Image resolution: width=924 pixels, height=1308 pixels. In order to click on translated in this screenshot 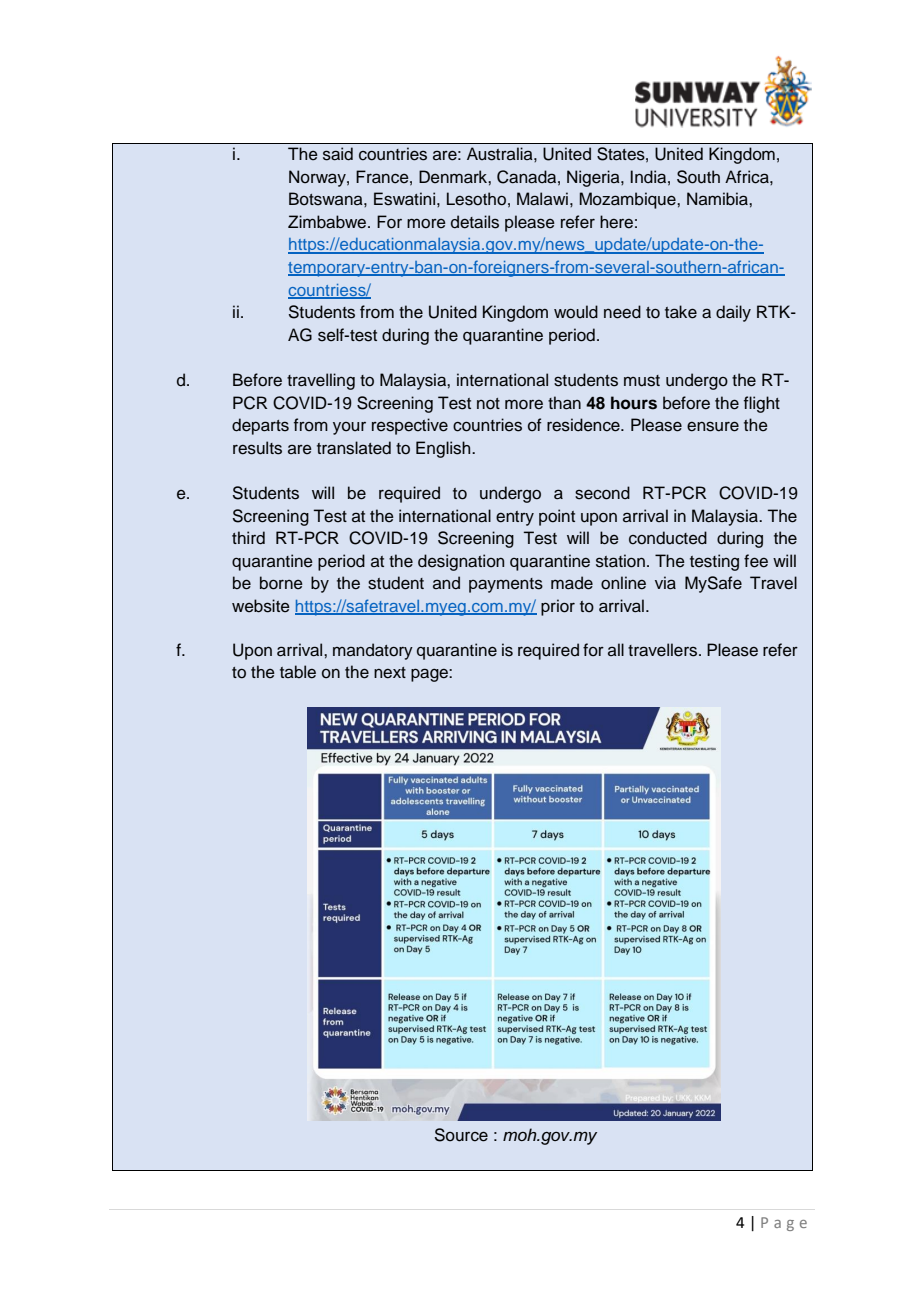, I will do `click(354, 448)`.
